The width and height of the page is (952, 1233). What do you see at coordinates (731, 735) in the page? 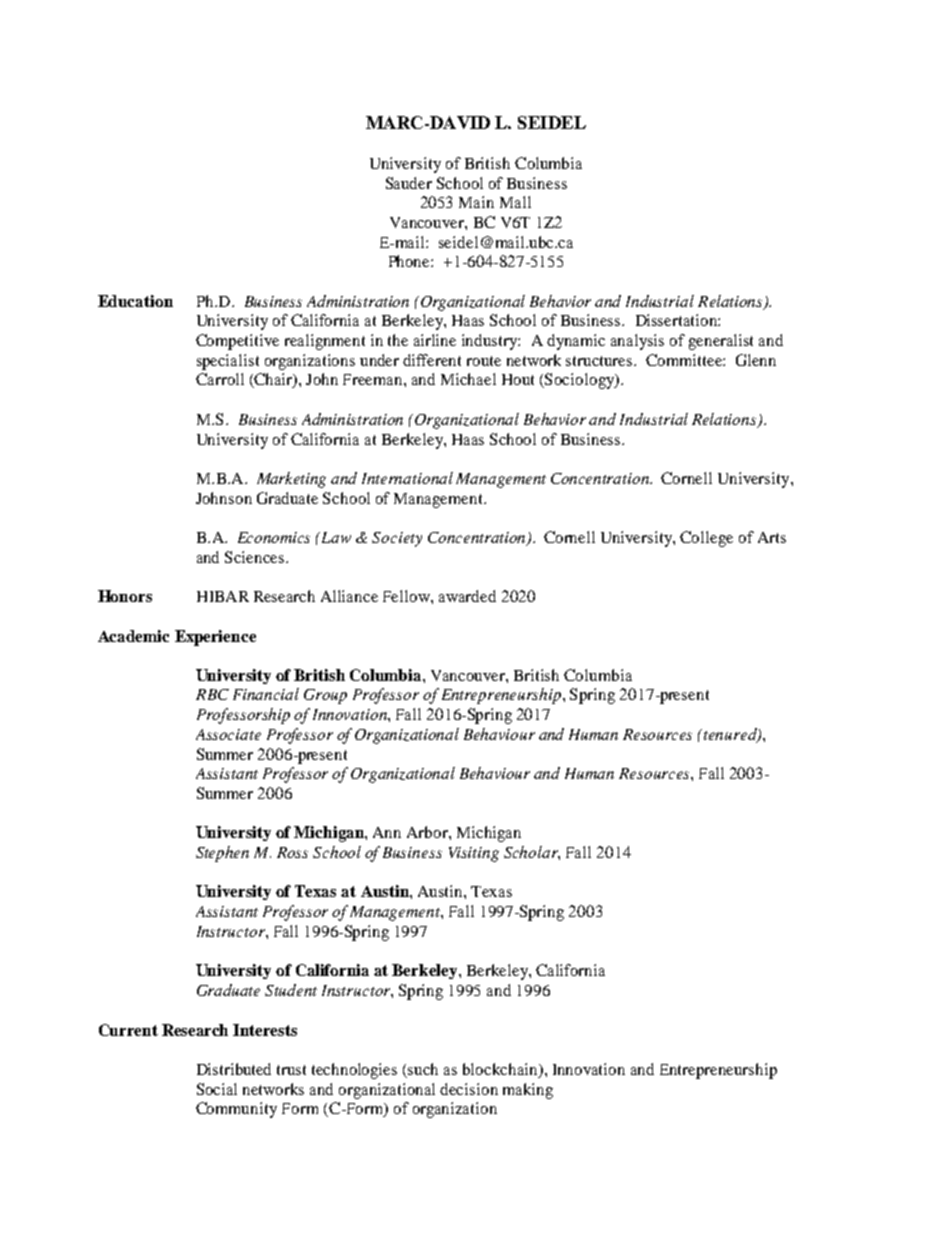
I see `tenured` at bounding box center [731, 735].
